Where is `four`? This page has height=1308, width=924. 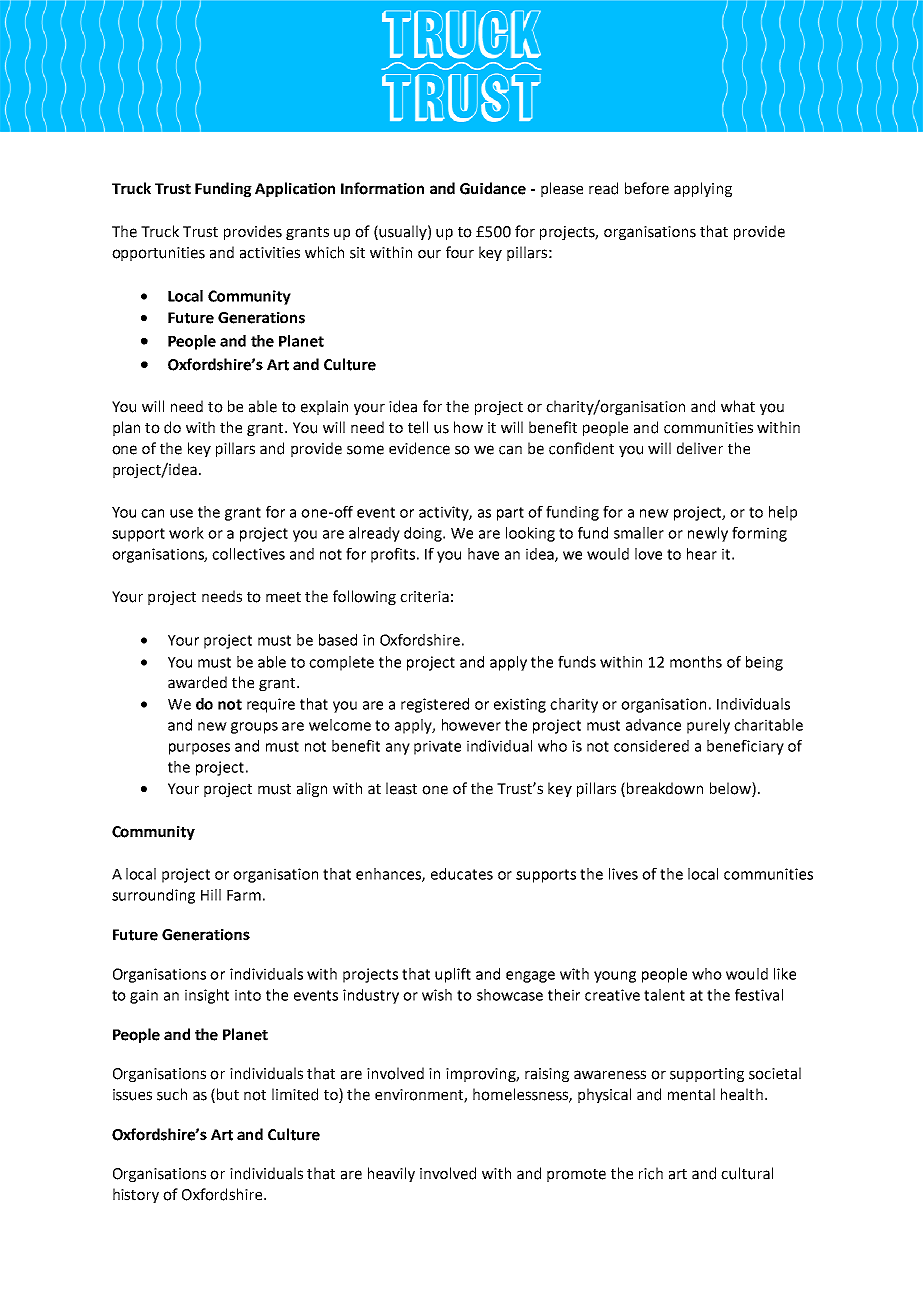 four is located at coordinates (460, 252).
